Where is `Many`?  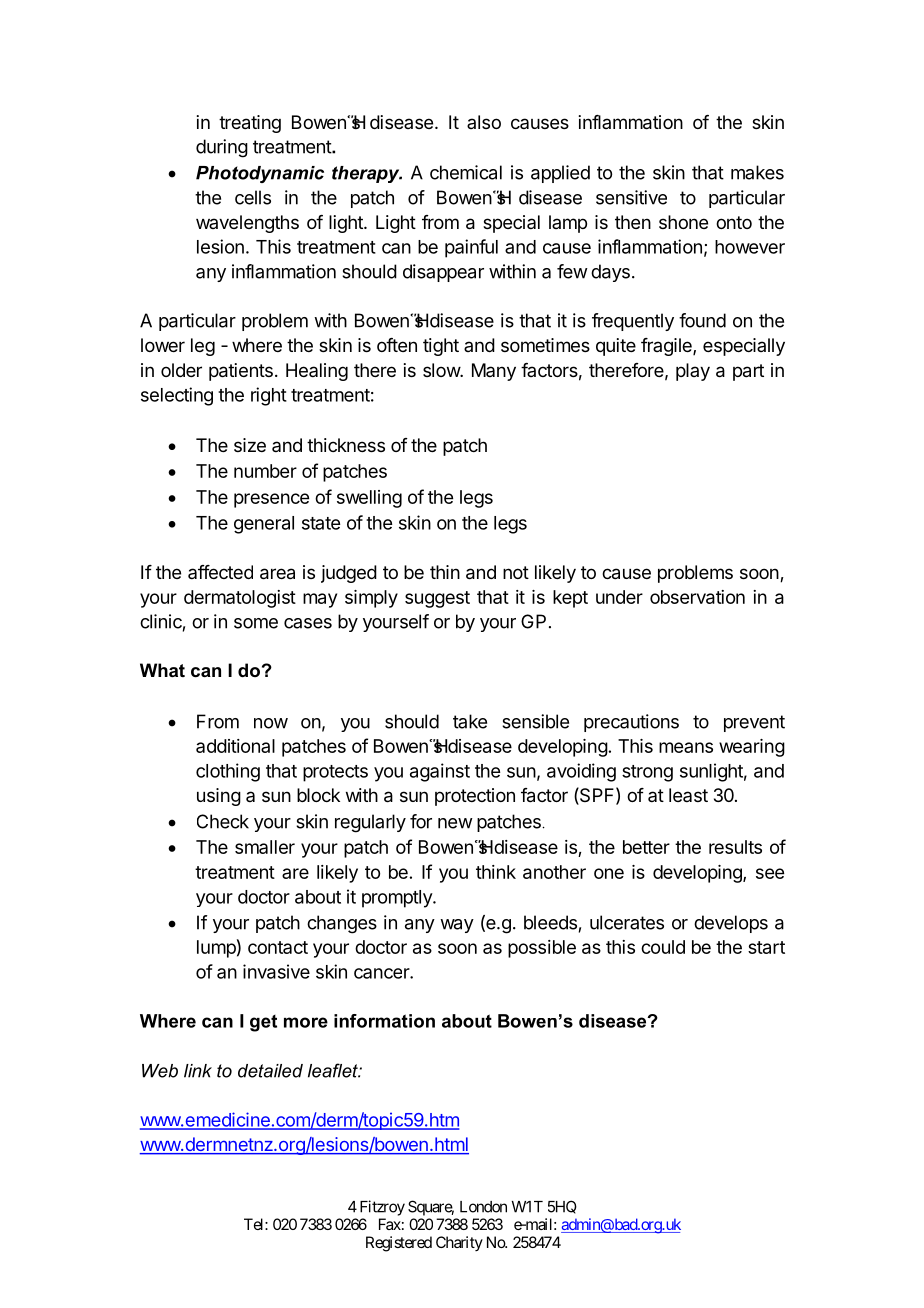
Many is located at coordinates (494, 372).
